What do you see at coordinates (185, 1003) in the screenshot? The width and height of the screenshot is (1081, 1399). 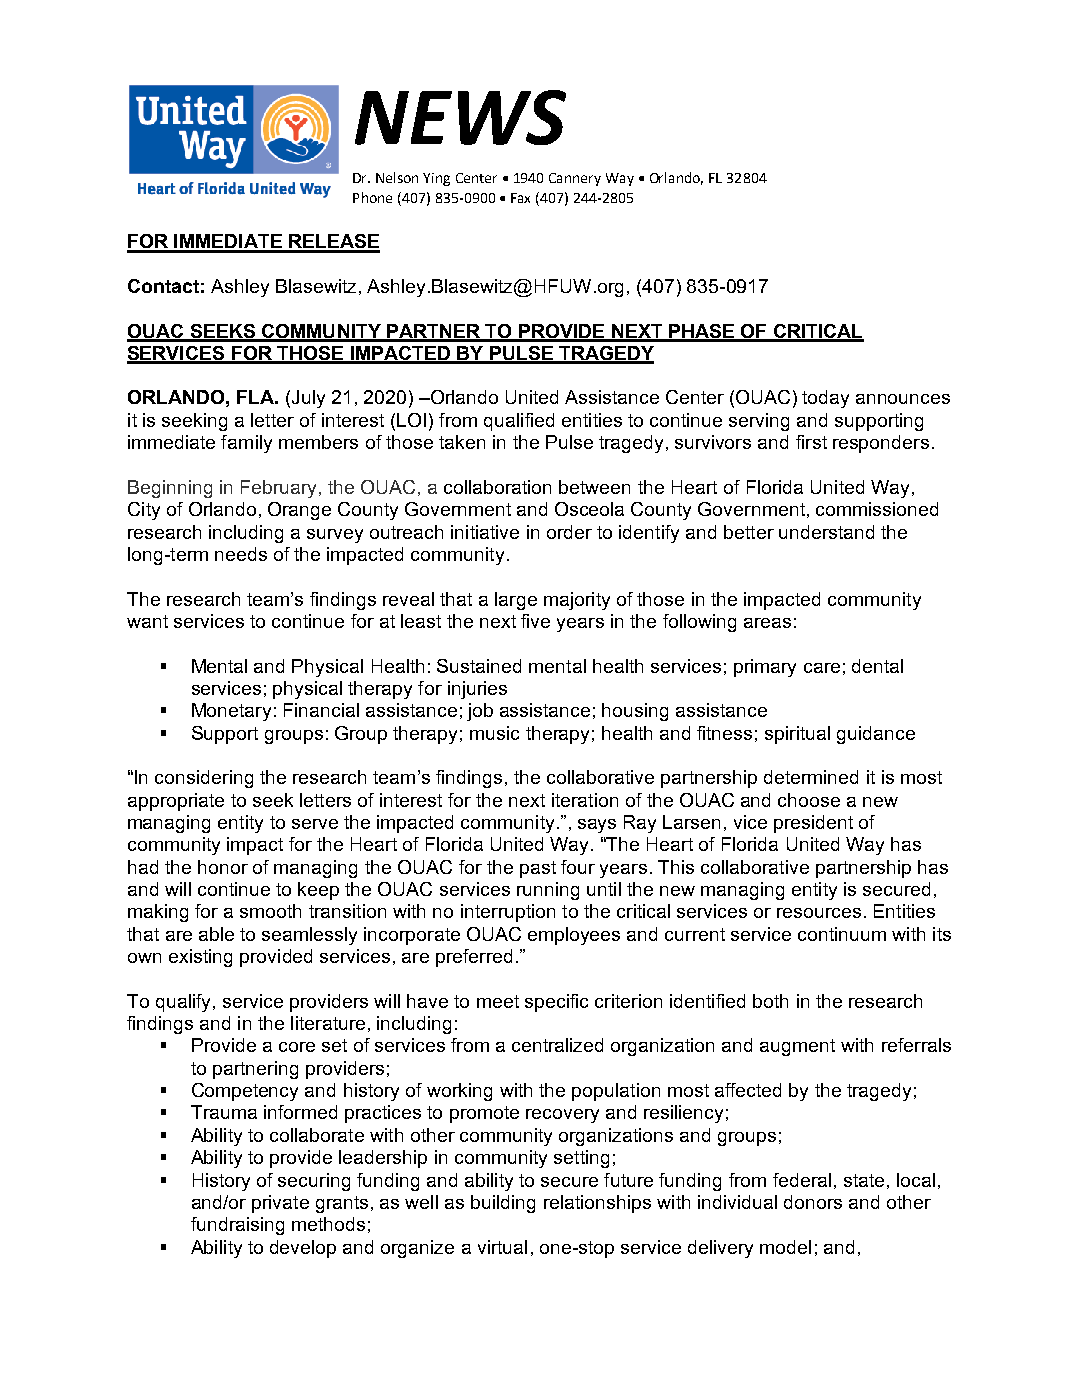 I see `qualify` at bounding box center [185, 1003].
